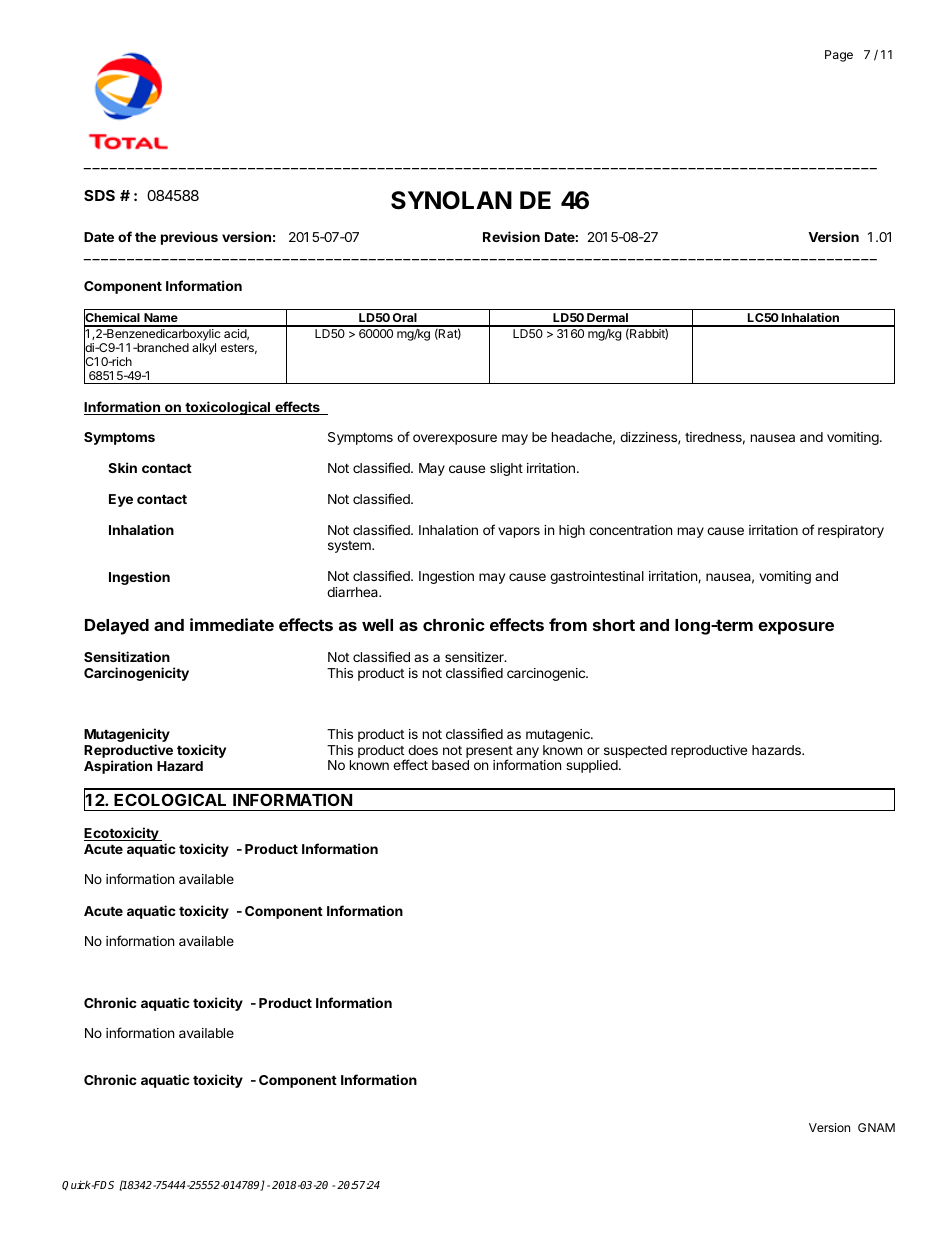 The height and width of the document is (1233, 952). What do you see at coordinates (506, 469) in the document?
I see `slight` at bounding box center [506, 469].
